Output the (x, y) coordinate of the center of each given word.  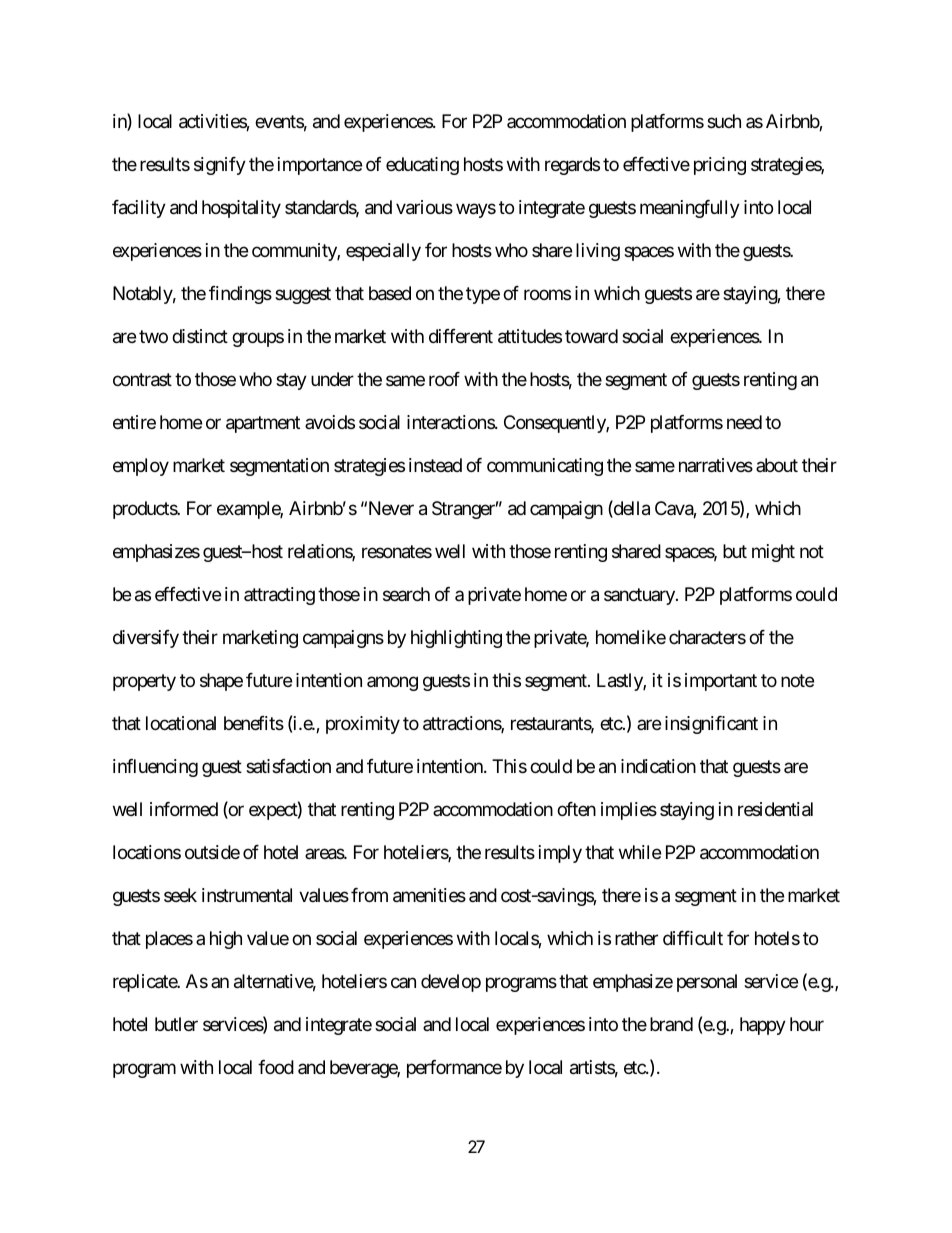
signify (220, 166)
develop (451, 983)
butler (176, 1024)
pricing (720, 166)
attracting (279, 596)
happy (763, 1026)
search (406, 594)
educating (422, 166)
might (773, 553)
